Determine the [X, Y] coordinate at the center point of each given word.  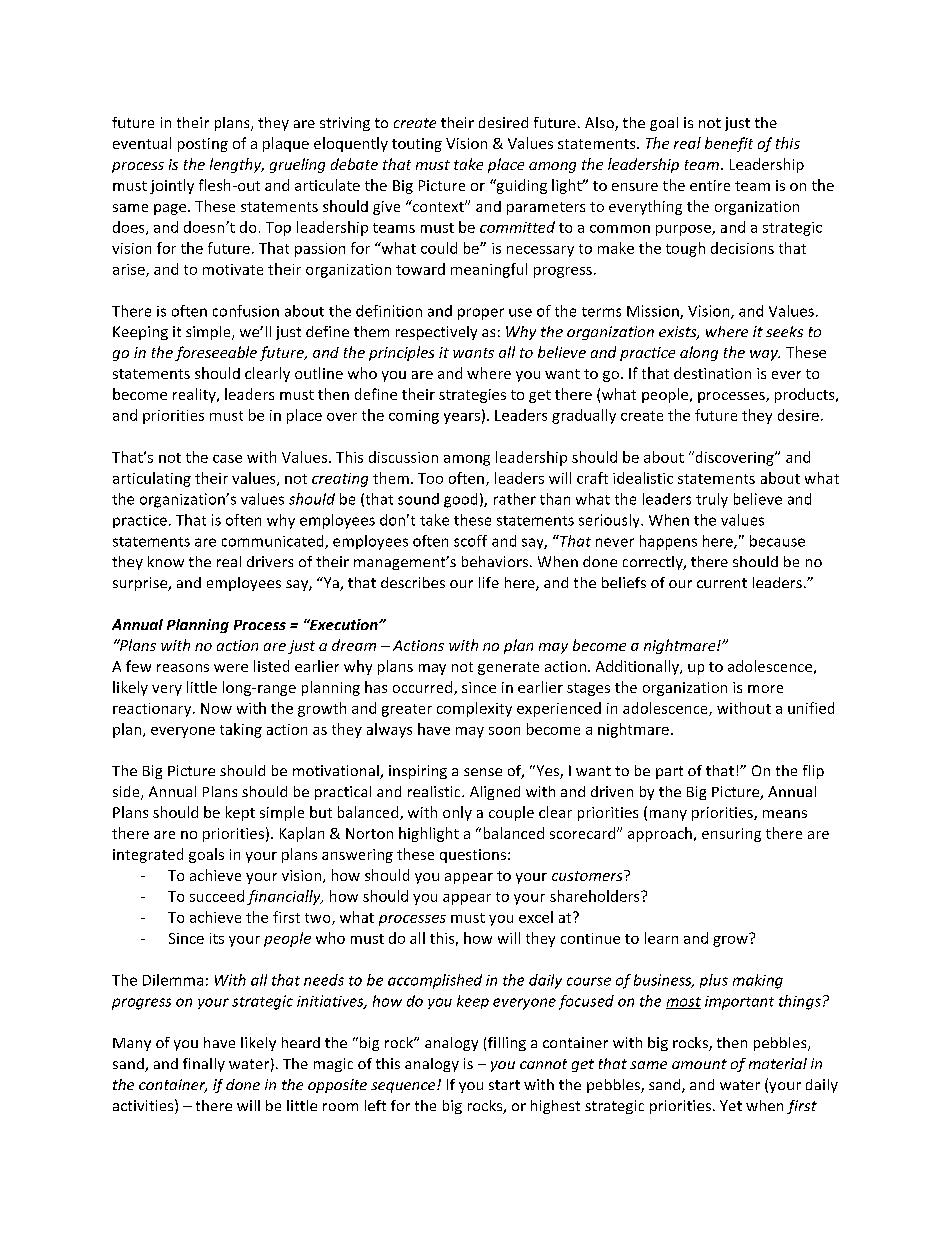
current [722, 583]
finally [204, 1065]
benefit [729, 144]
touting [417, 145]
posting [203, 145]
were [231, 668]
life [489, 582]
